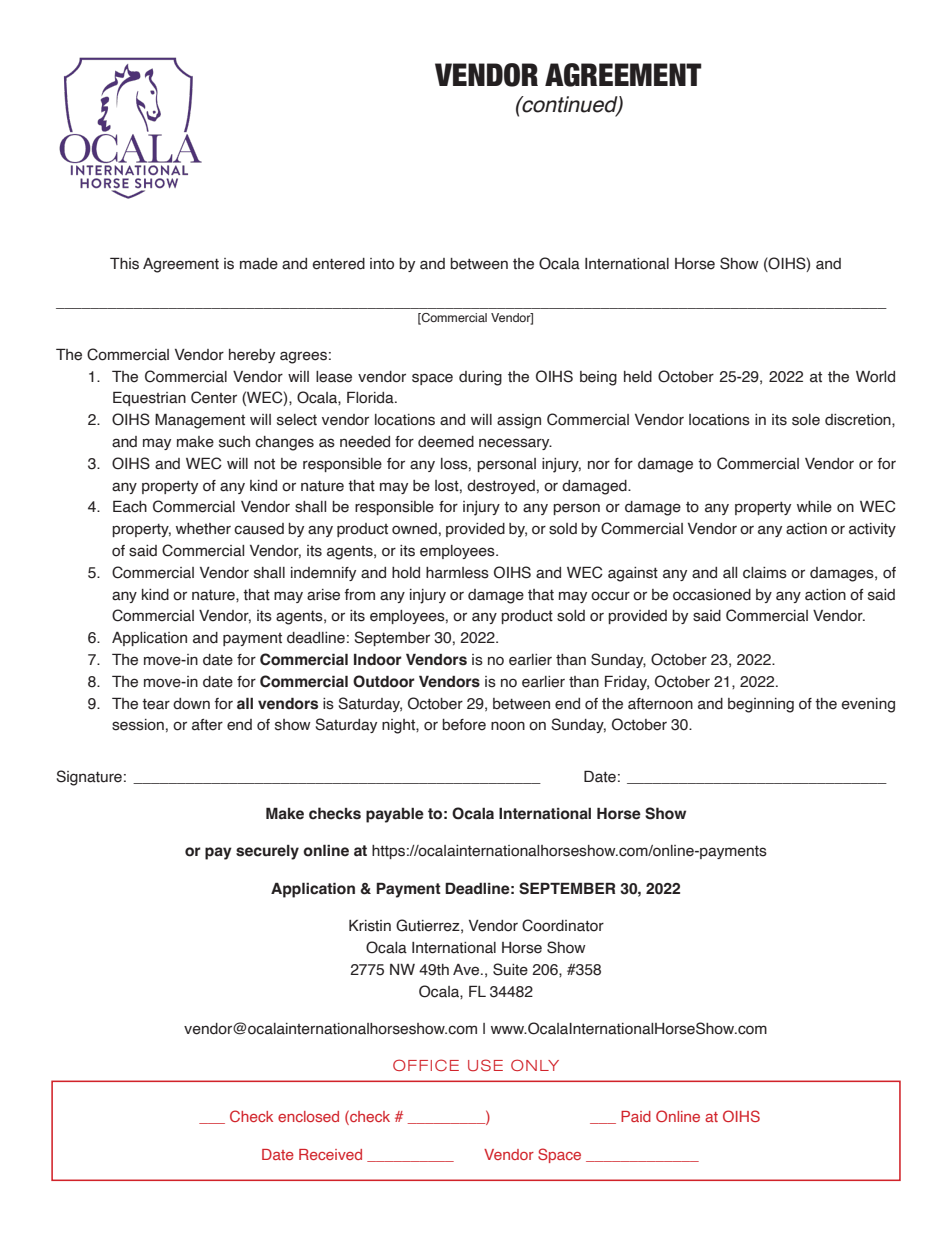 This screenshot has width=952, height=1233. What do you see at coordinates (814, 507) in the screenshot?
I see `while` at bounding box center [814, 507].
